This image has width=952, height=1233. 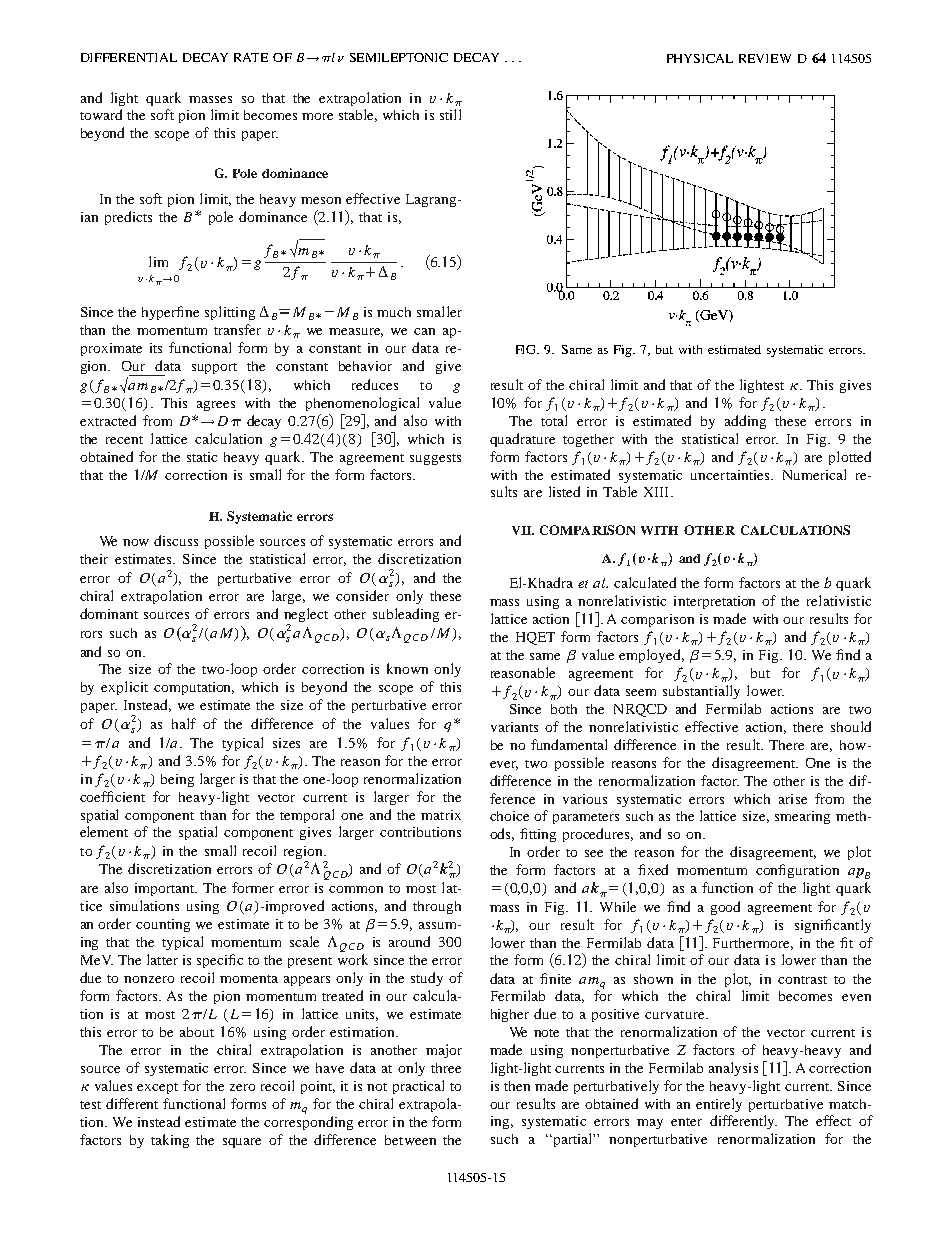 I want to click on RATE, so click(x=251, y=57).
